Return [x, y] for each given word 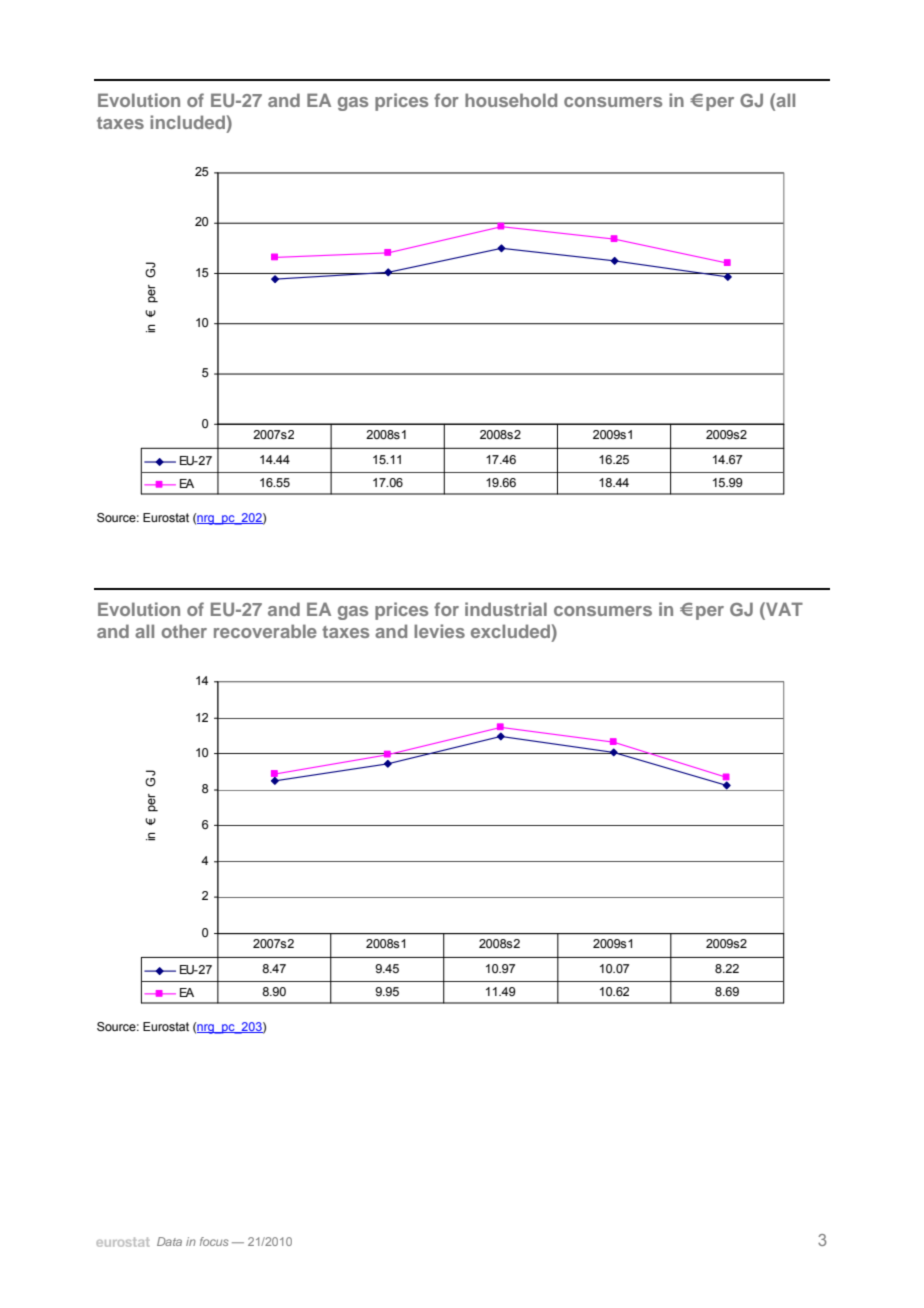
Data [169, 1241]
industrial [506, 609]
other [184, 631]
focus [214, 1241]
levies [439, 631]
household [511, 100]
